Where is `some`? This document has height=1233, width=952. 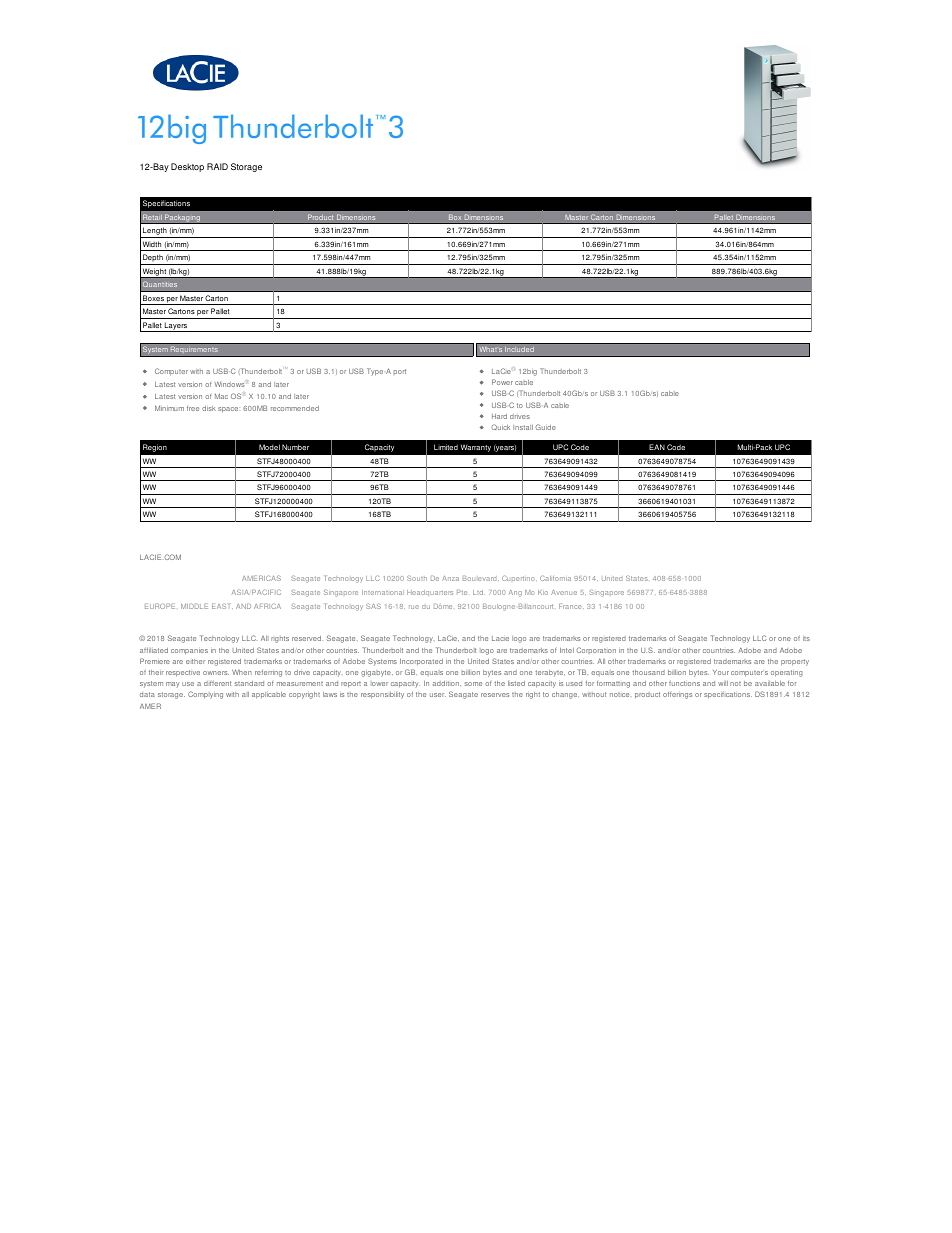
some is located at coordinates (473, 684).
